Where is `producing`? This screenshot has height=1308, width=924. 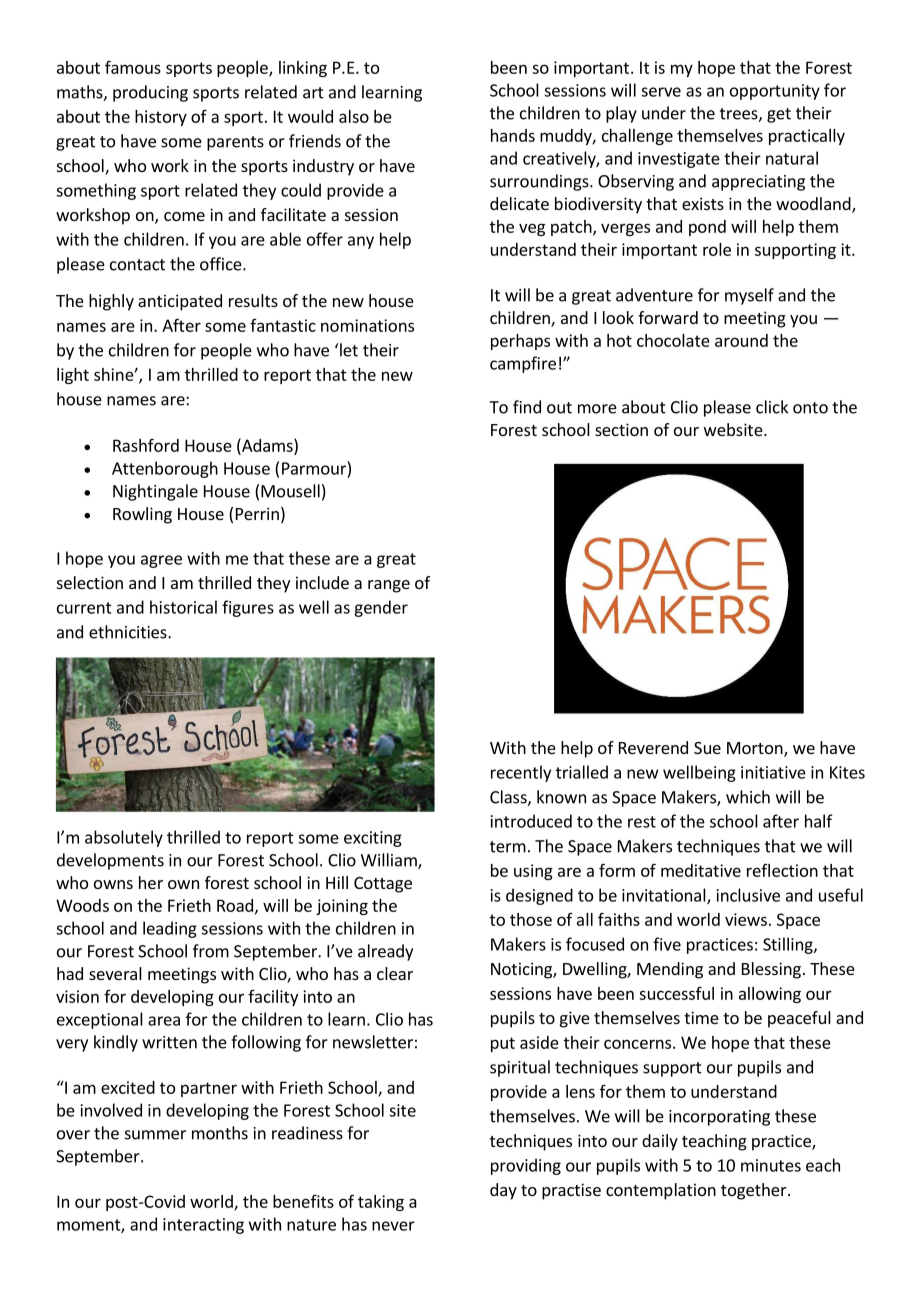
producing is located at coordinates (150, 93).
